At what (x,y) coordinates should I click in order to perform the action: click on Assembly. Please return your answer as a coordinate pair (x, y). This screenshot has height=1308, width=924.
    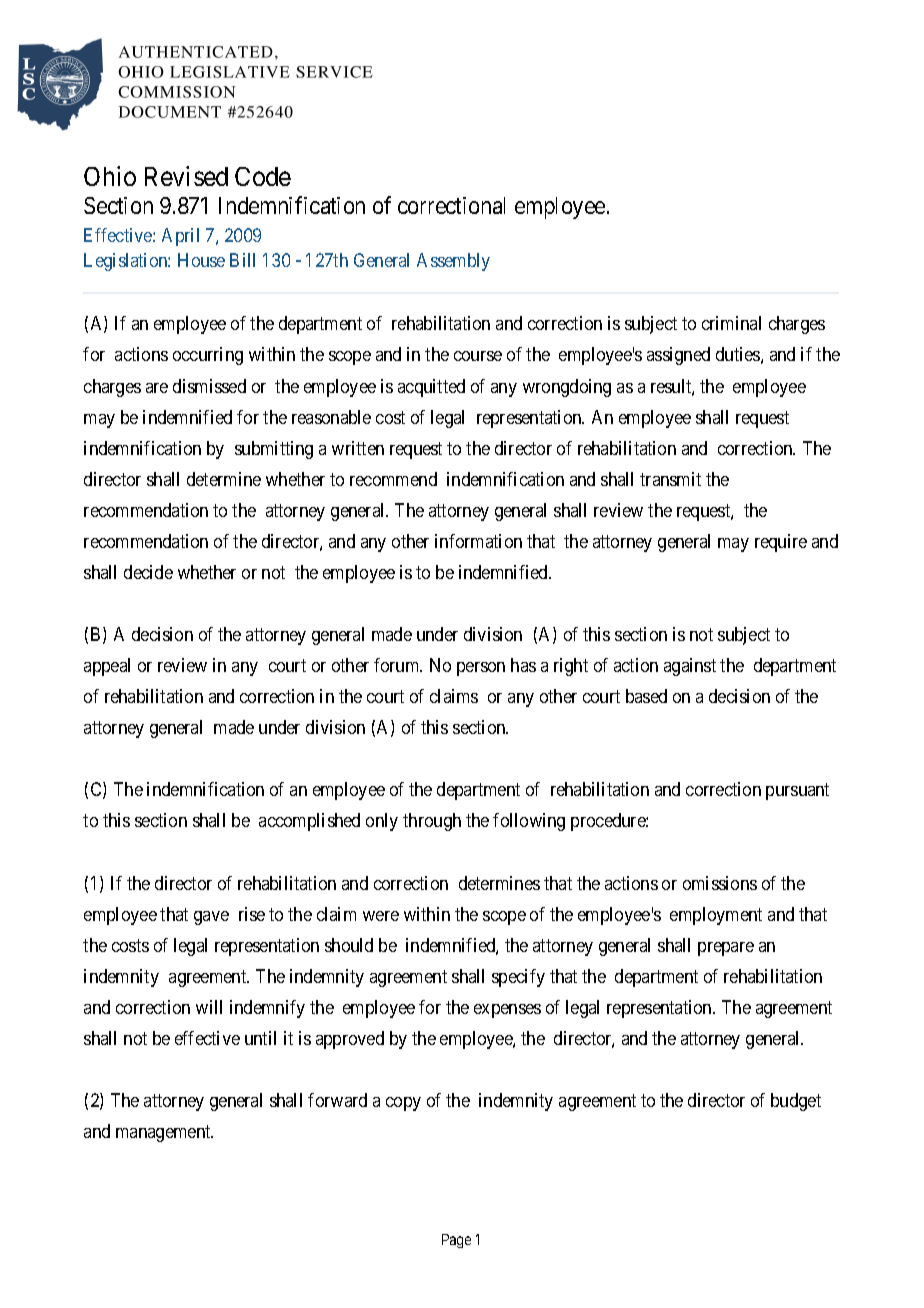
    Looking at the image, I should click on (453, 262).
